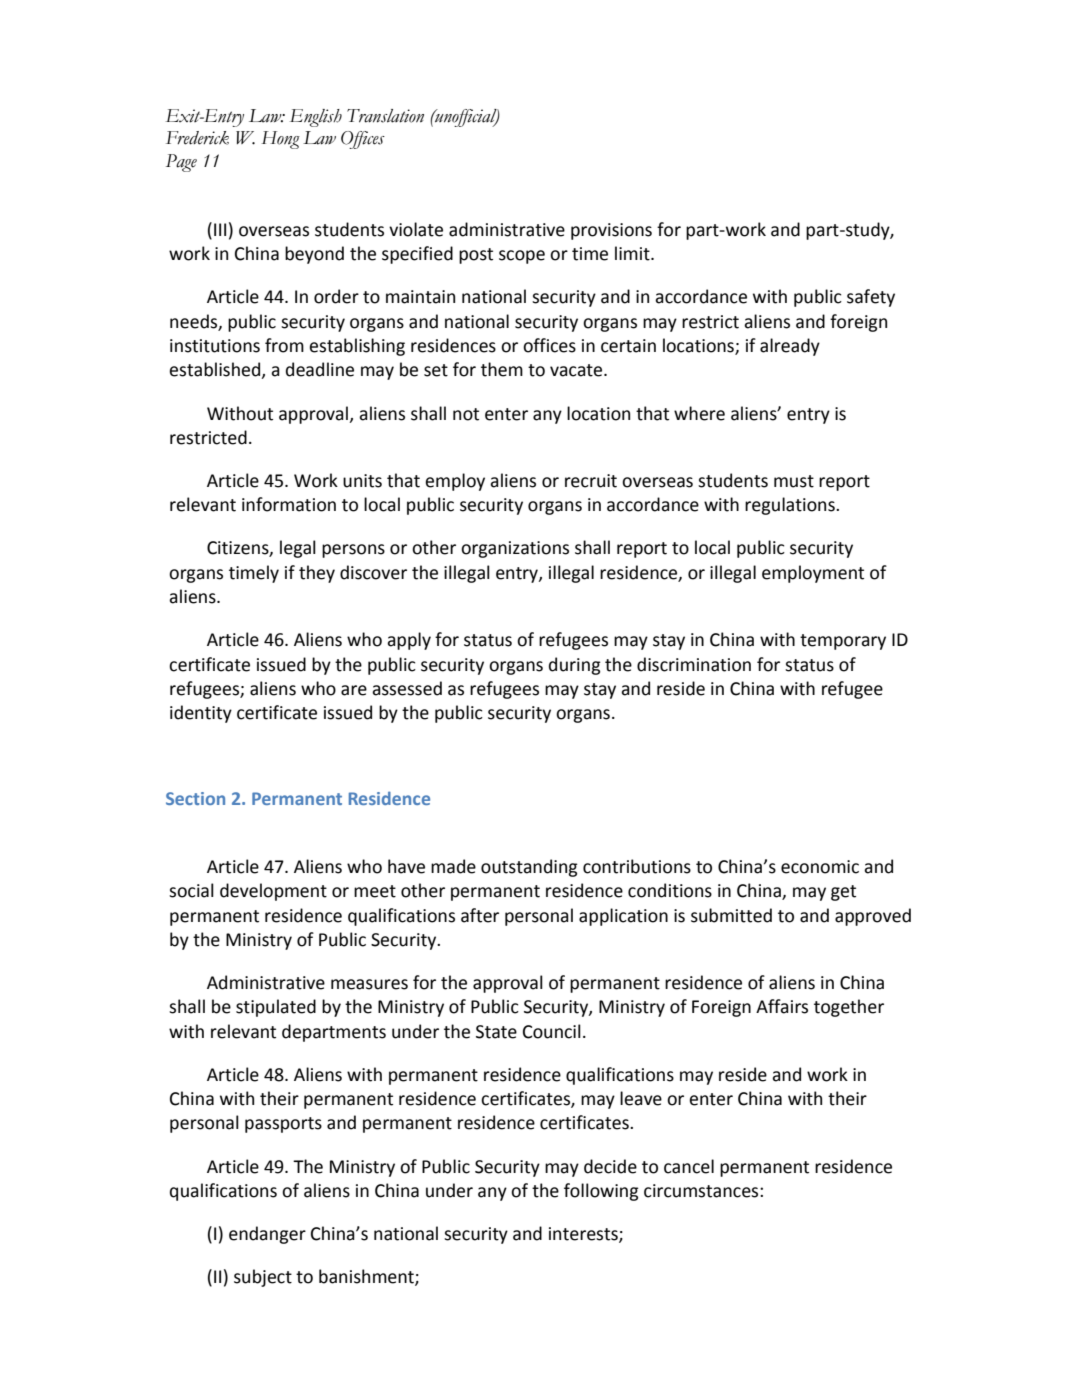 This screenshot has height=1400, width=1082. I want to click on during, so click(574, 666).
